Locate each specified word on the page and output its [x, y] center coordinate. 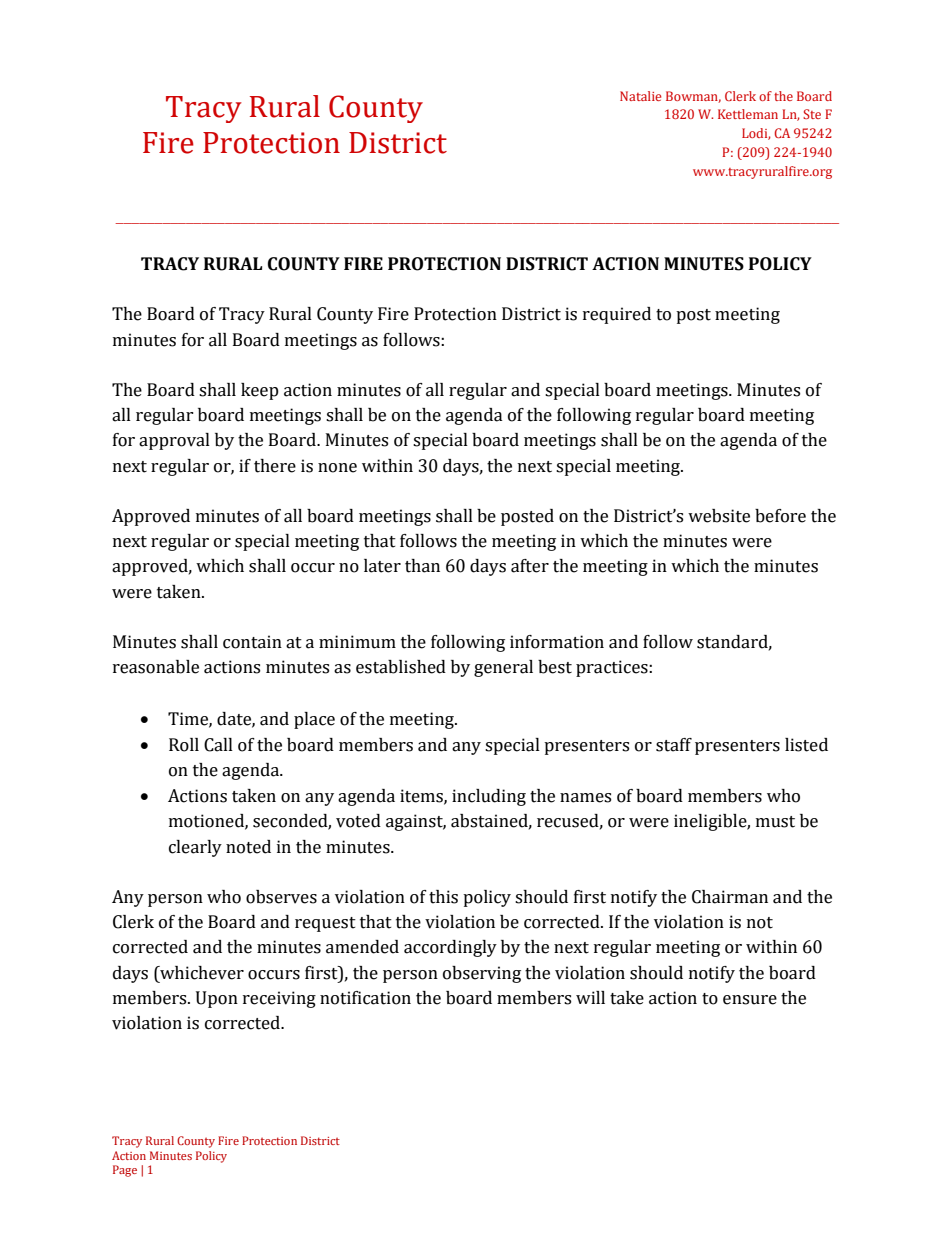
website [719, 516]
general [503, 668]
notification [365, 998]
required [617, 315]
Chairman [730, 897]
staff [674, 745]
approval [174, 441]
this [443, 897]
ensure [750, 1000]
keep [260, 391]
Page [125, 1171]
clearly [195, 848]
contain [252, 642]
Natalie [640, 96]
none [337, 468]
